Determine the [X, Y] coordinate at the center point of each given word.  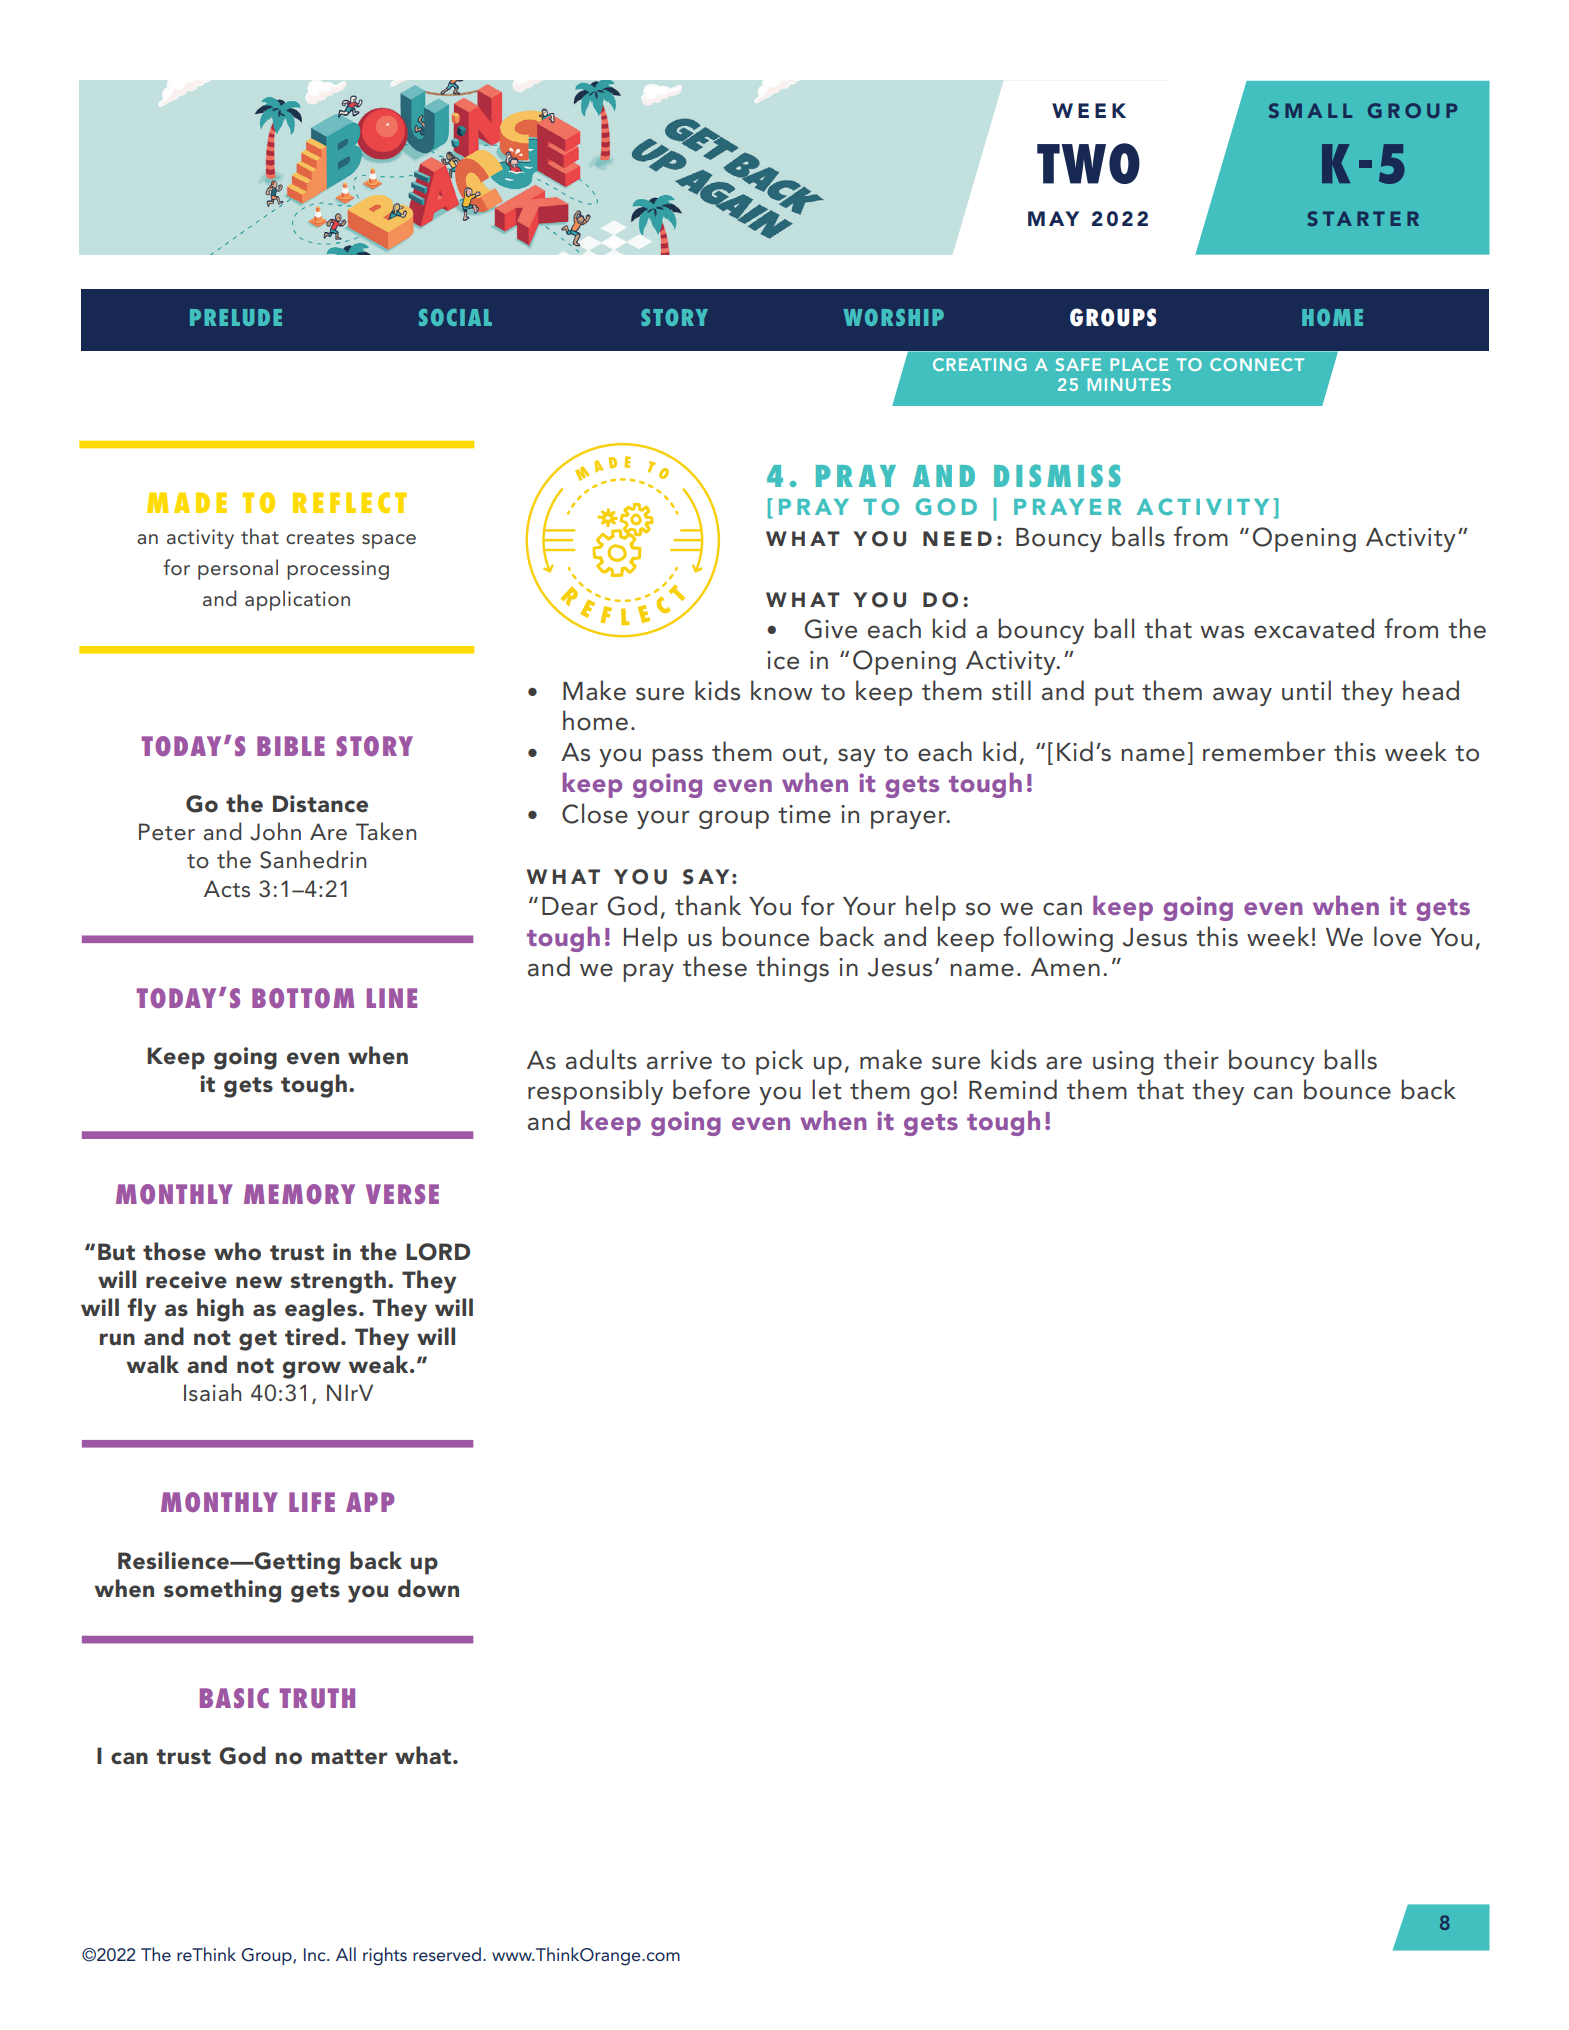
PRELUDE [236, 317]
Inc [316, 1954]
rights [385, 1956]
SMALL [1310, 110]
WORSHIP [893, 317]
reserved [447, 1954]
